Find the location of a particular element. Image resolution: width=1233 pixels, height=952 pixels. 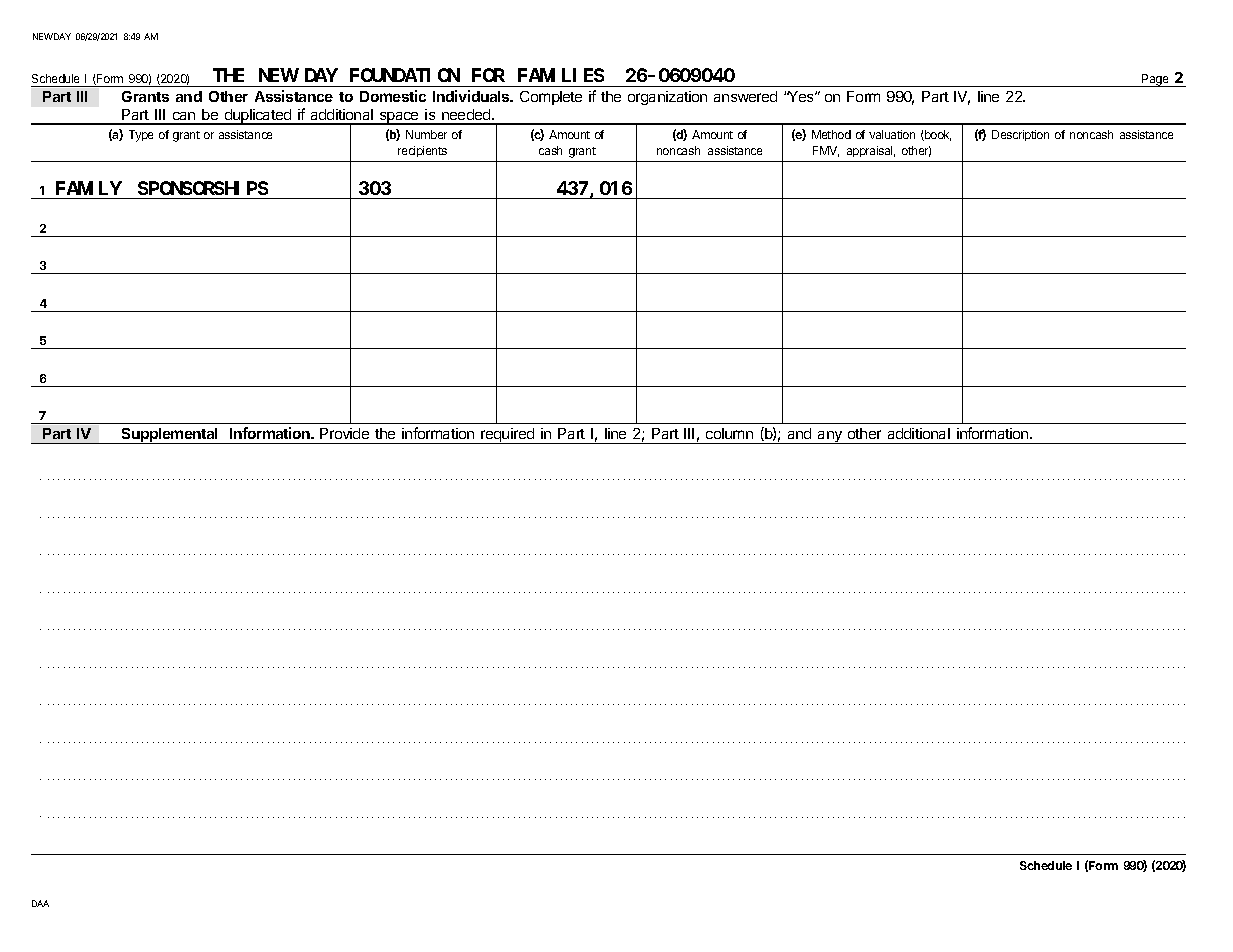

any is located at coordinates (830, 437).
